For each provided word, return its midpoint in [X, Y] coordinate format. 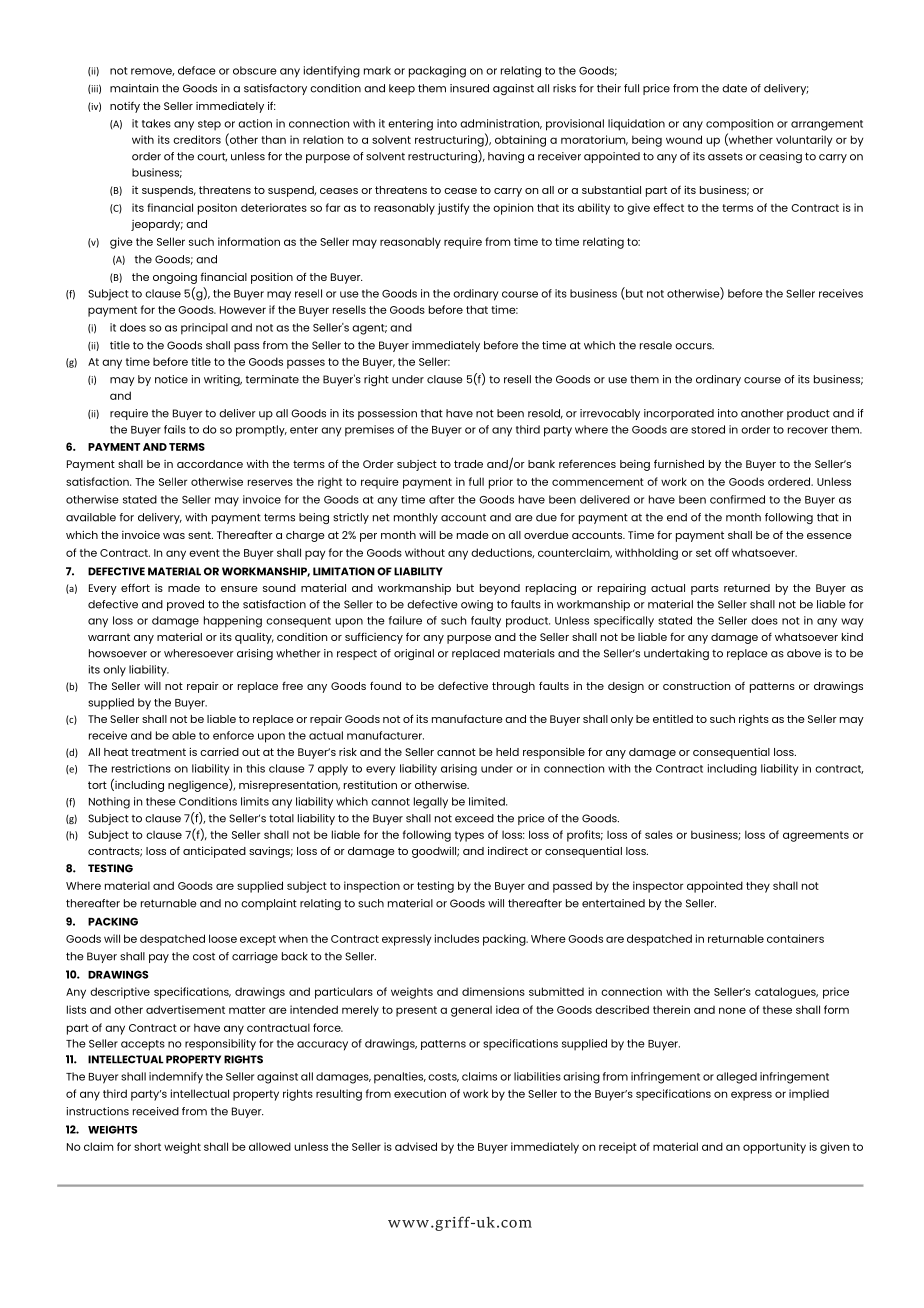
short [147, 1147]
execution [420, 1093]
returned [747, 588]
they [758, 887]
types [469, 836]
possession [387, 414]
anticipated [214, 852]
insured [469, 88]
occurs [694, 346]
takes [156, 123]
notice [171, 379]
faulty [486, 622]
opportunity [774, 1148]
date [734, 88]
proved [185, 605]
